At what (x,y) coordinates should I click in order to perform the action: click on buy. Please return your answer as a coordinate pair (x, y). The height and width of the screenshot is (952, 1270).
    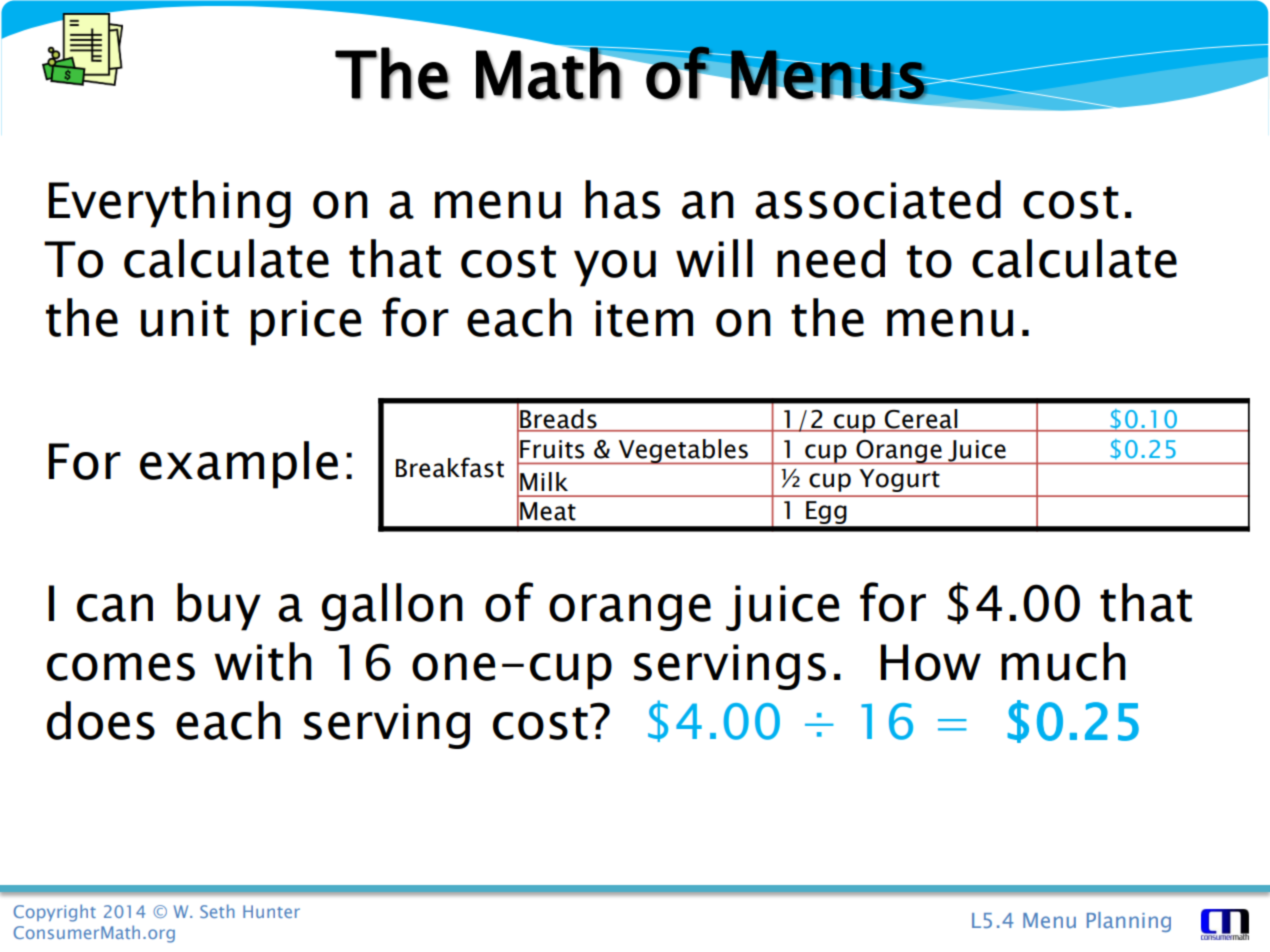
    Looking at the image, I should click on (219, 607).
